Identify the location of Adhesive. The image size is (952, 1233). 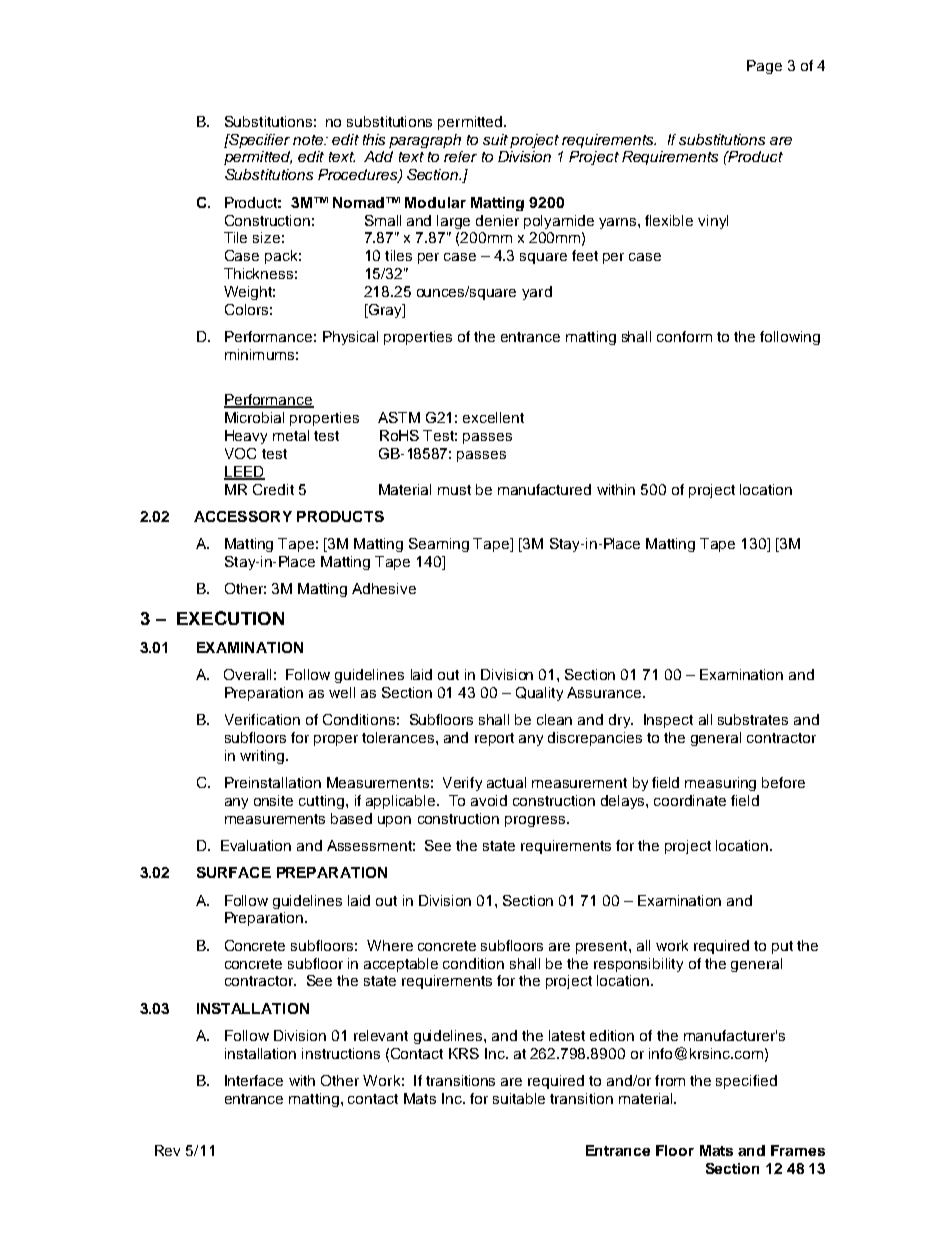
(384, 588).
